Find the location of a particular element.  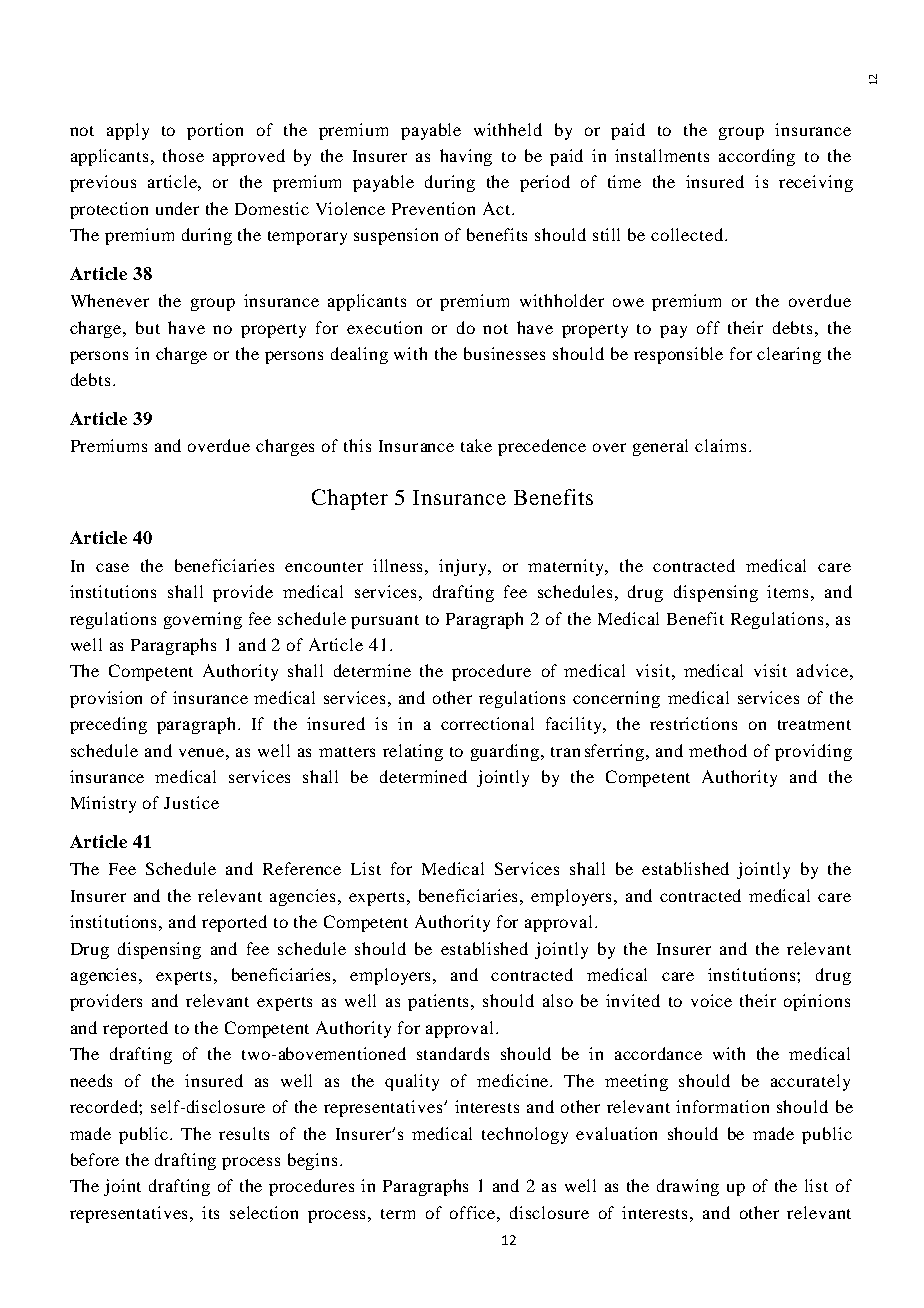

before is located at coordinates (95, 1159).
